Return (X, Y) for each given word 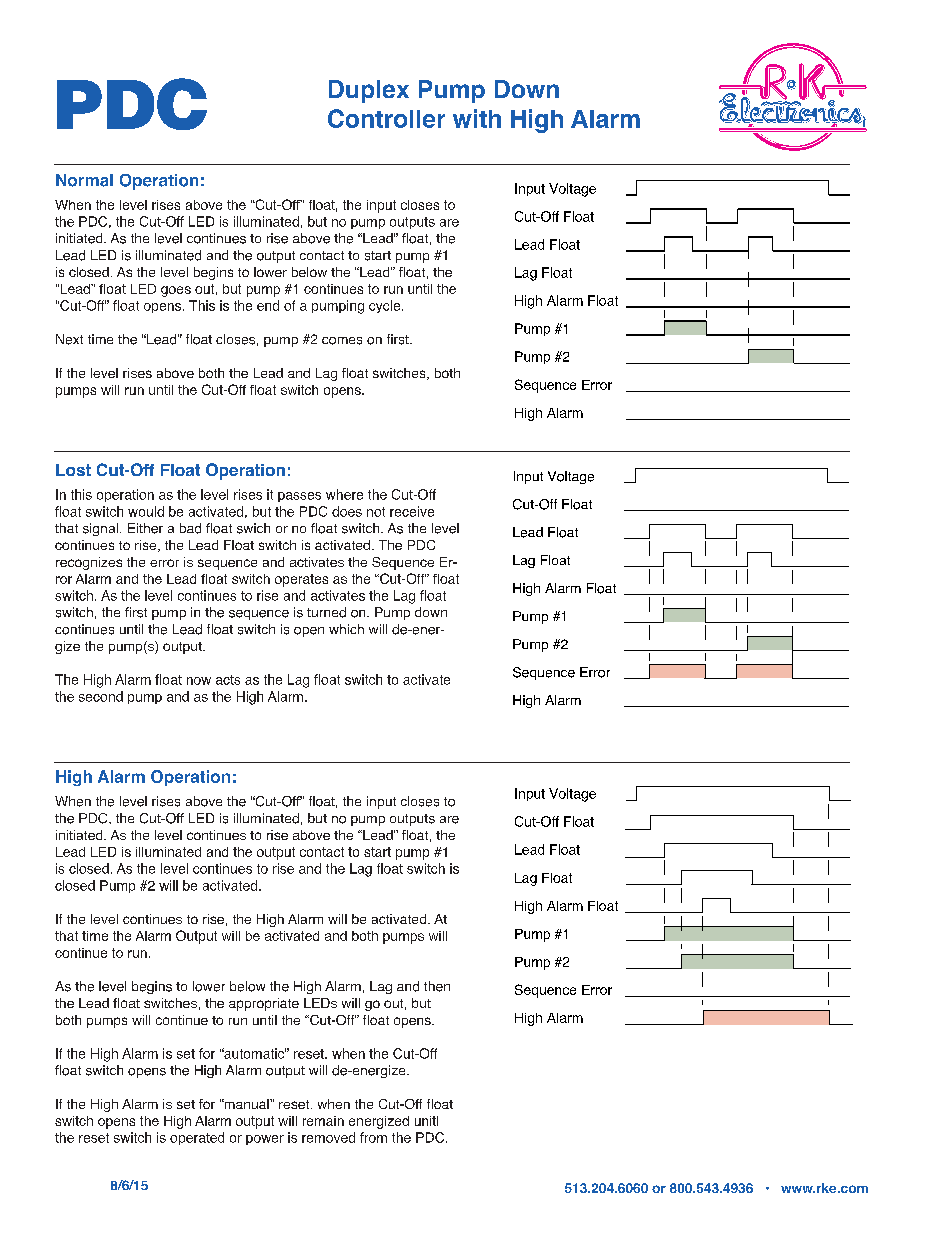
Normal (84, 180)
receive (412, 511)
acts (228, 680)
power (265, 1140)
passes (299, 497)
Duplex (369, 91)
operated (197, 1138)
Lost (73, 470)
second (101, 696)
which (346, 629)
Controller (386, 118)
